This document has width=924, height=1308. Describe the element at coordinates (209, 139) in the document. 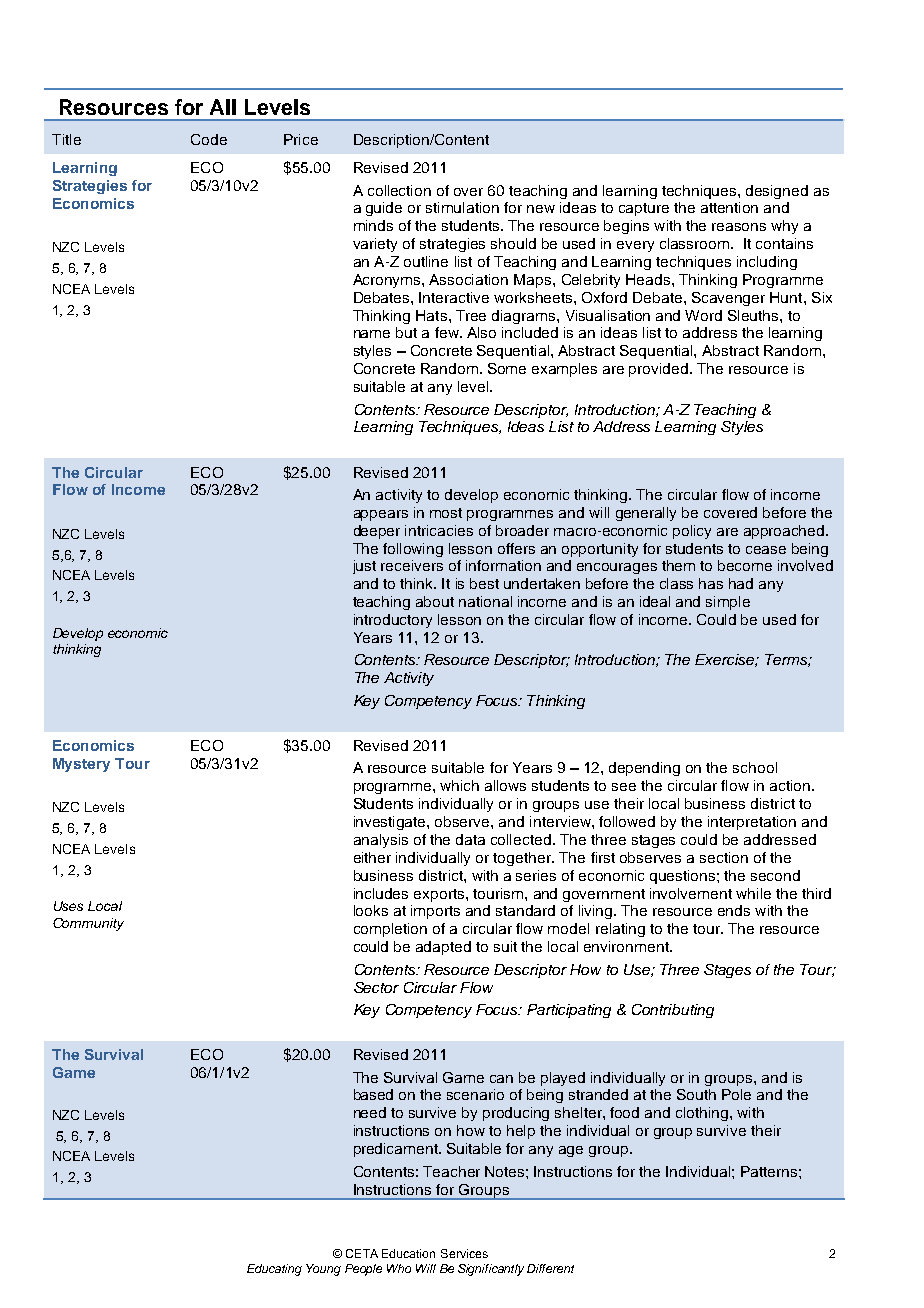

I see `Code` at that location.
